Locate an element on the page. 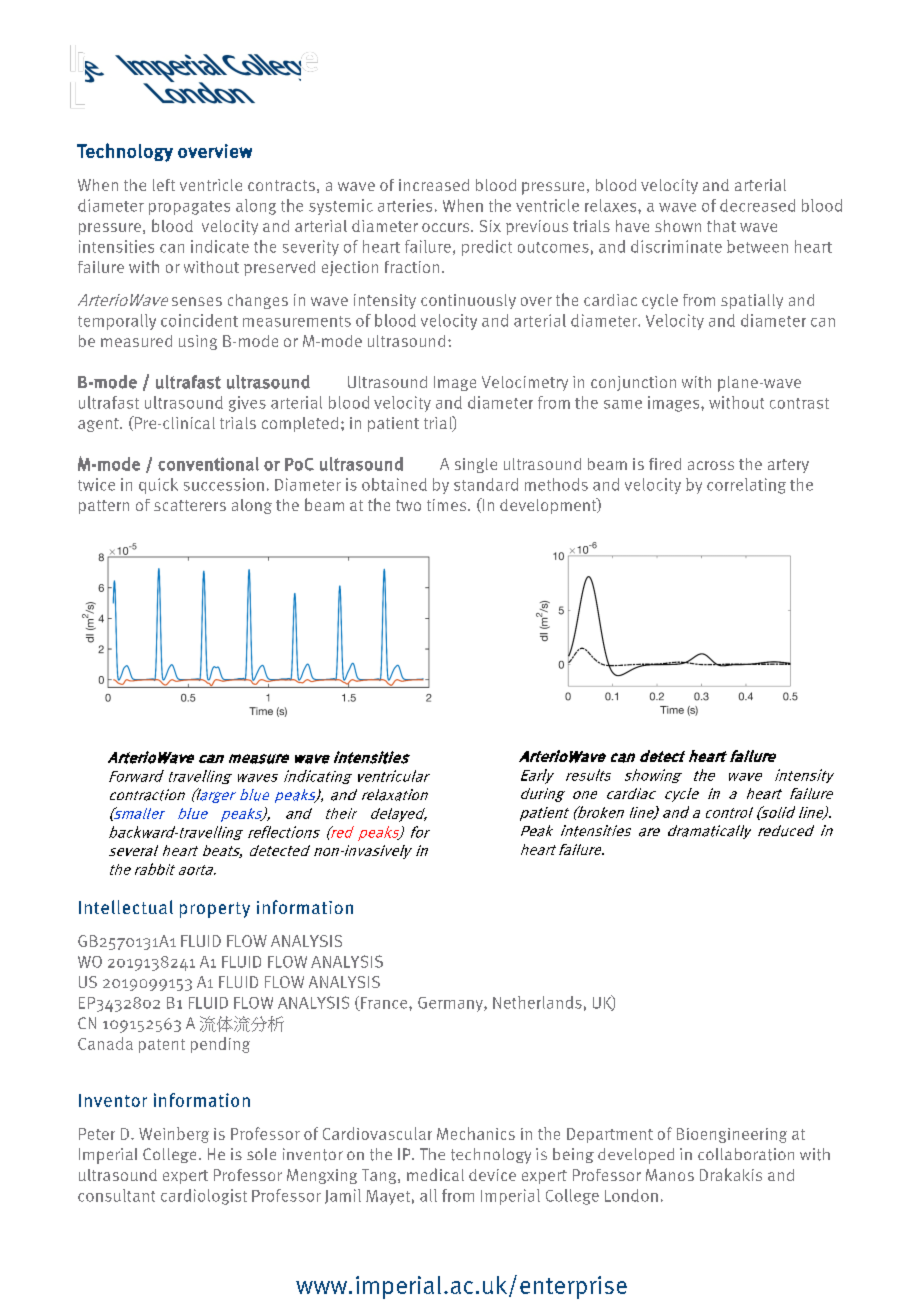  collaboration is located at coordinates (746, 1154).
